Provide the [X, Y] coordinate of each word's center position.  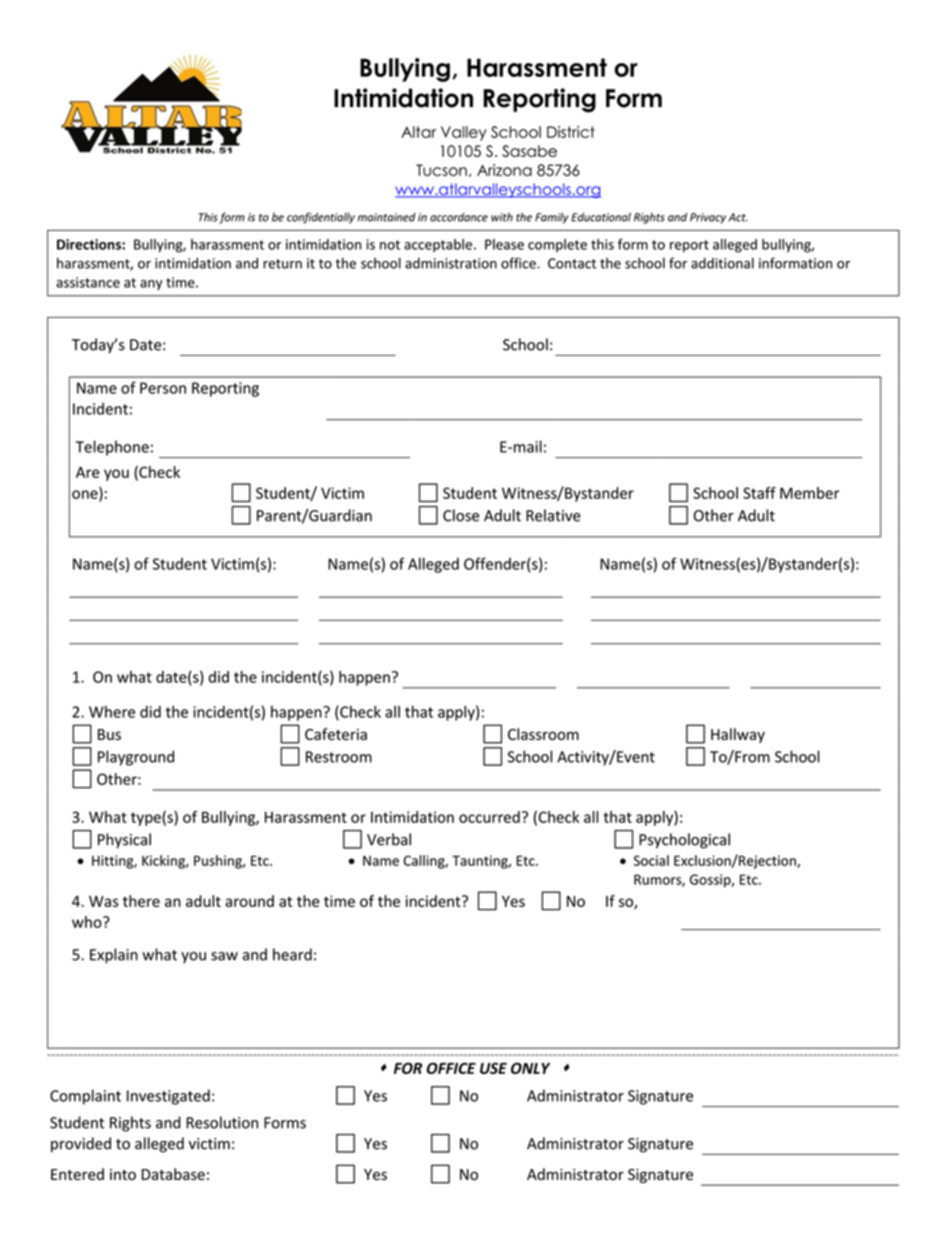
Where [112, 712]
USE [493, 1068]
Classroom [543, 734]
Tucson [441, 170]
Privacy [708, 218]
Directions [90, 244]
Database [173, 1174]
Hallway [738, 735]
